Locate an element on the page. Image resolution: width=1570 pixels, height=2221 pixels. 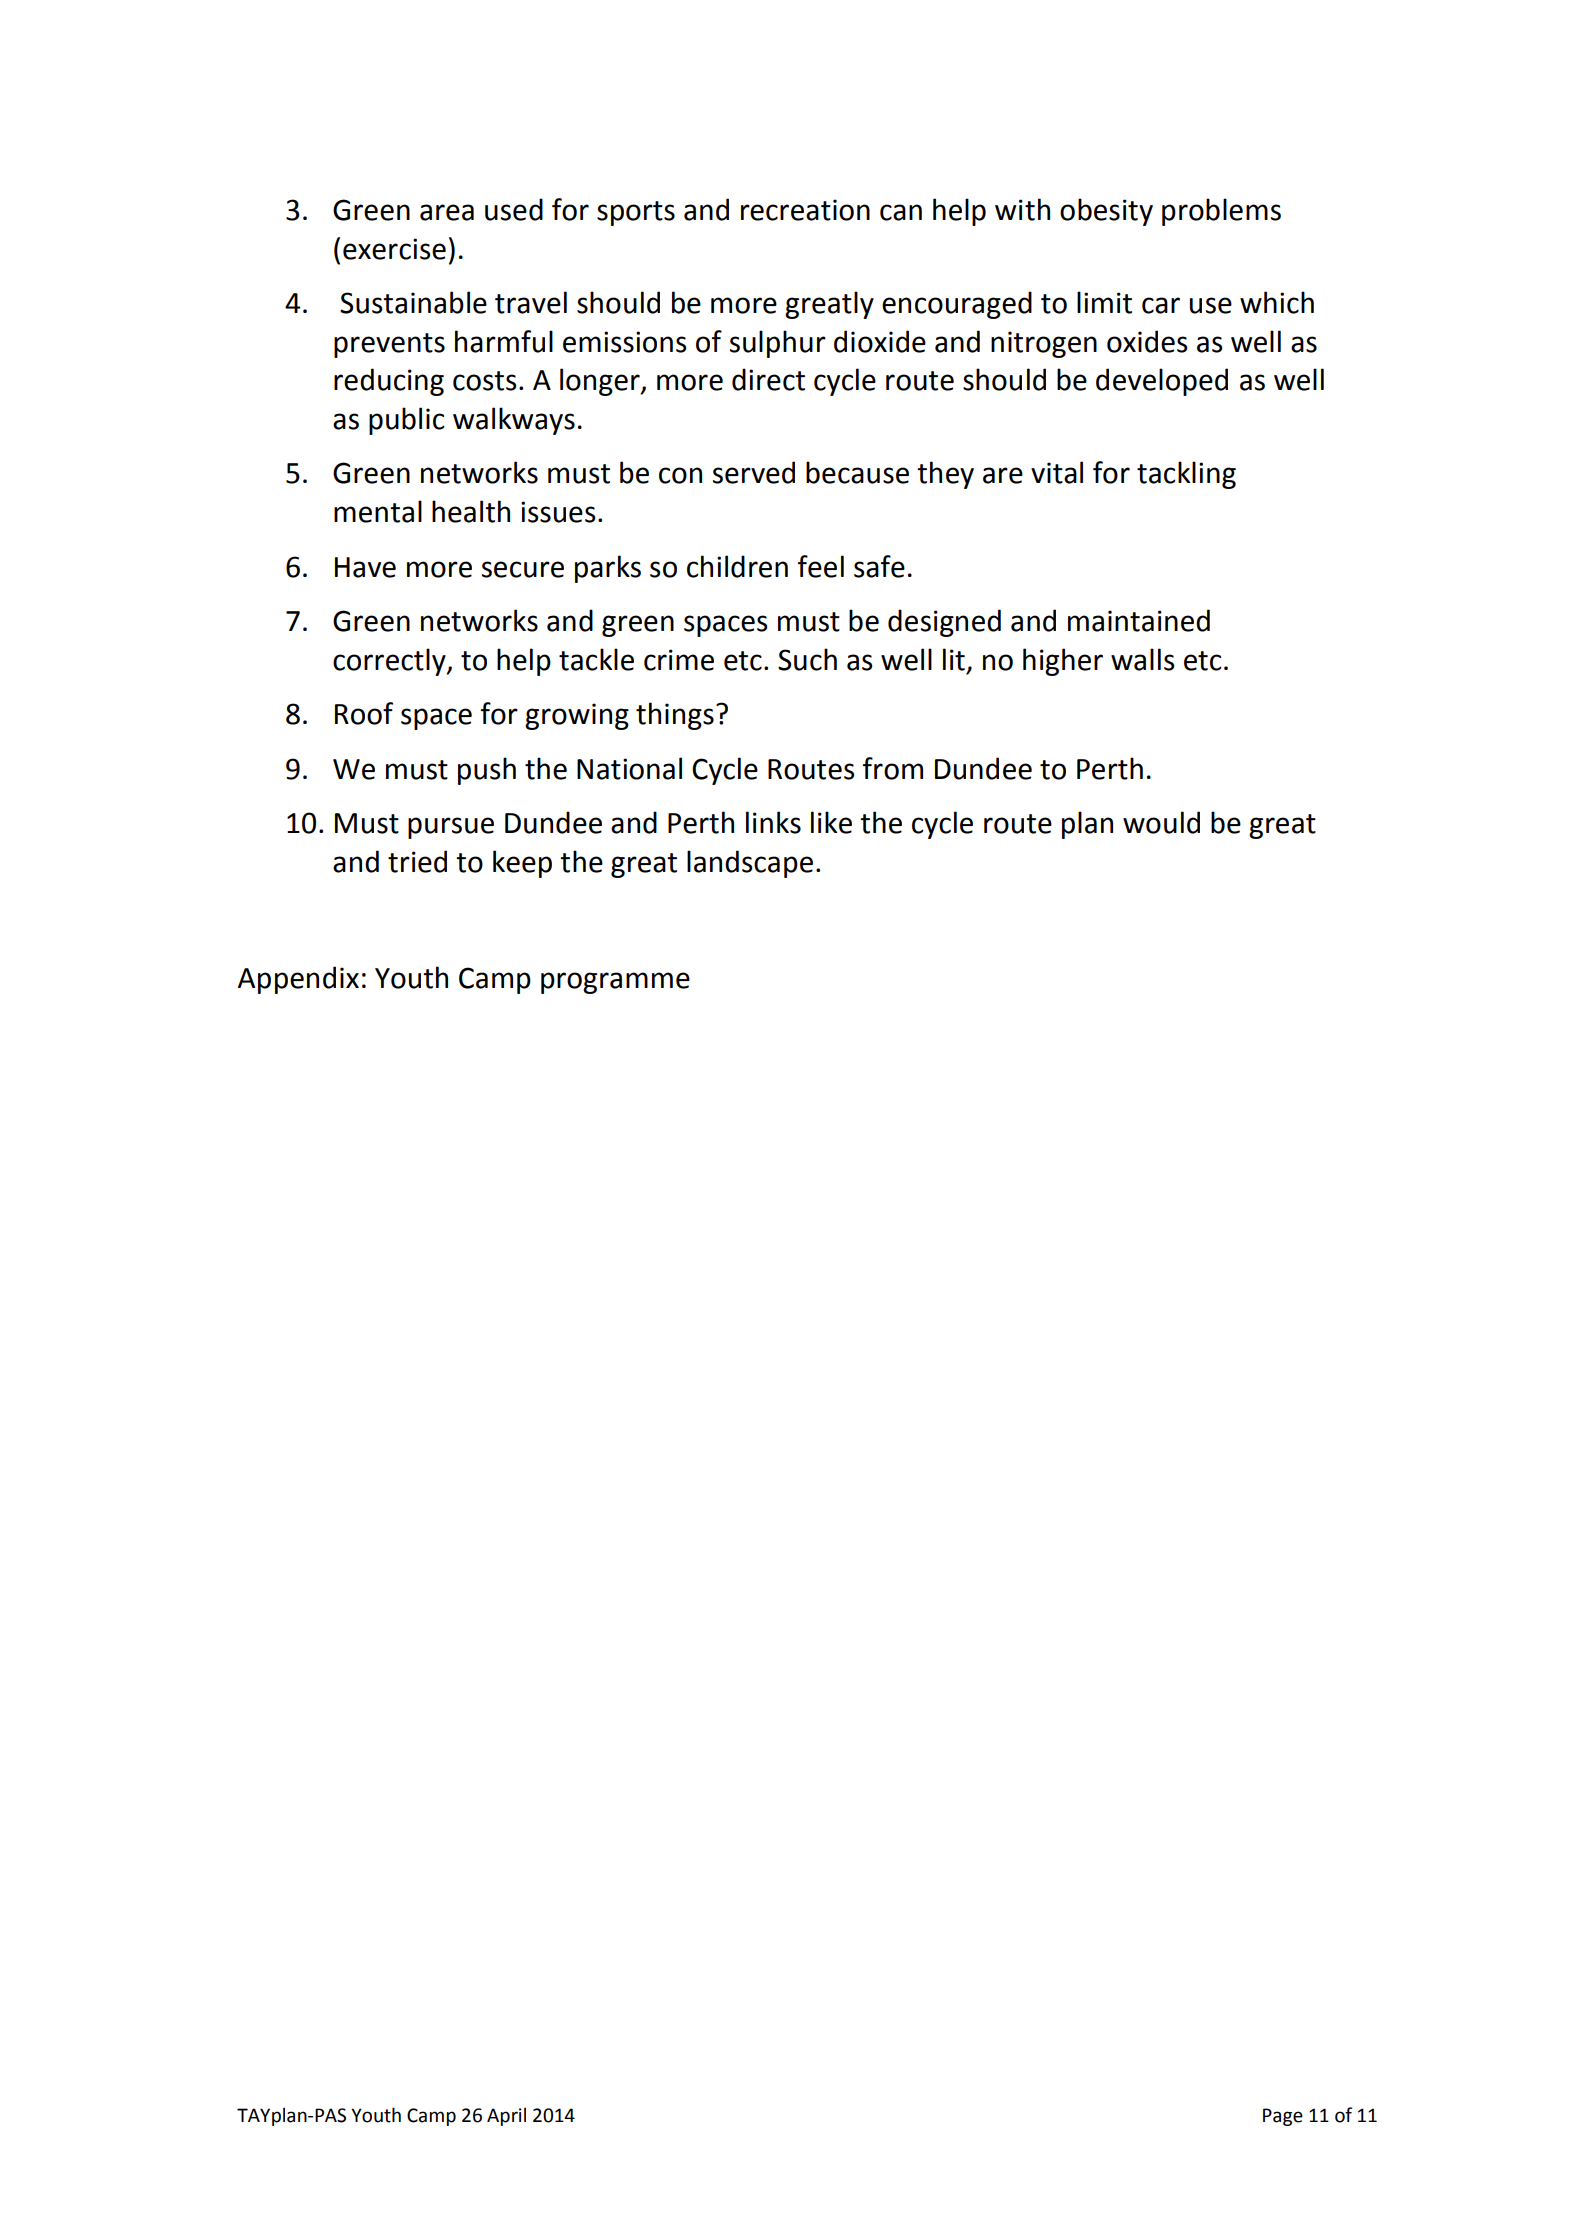
April is located at coordinates (506, 2116).
